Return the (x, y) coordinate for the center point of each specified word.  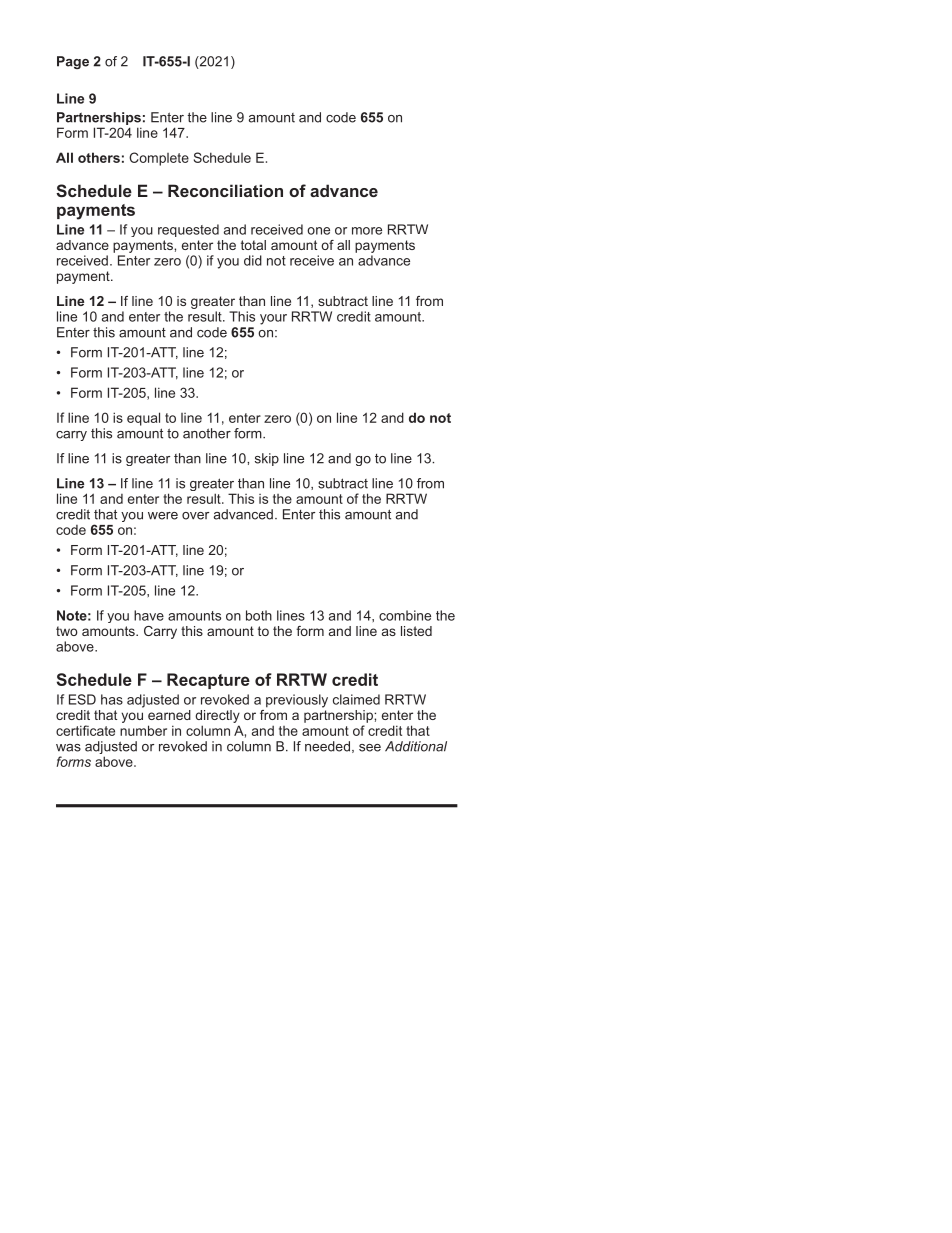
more (367, 231)
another (207, 433)
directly (217, 718)
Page (73, 62)
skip (267, 459)
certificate (85, 730)
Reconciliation (225, 190)
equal (143, 419)
